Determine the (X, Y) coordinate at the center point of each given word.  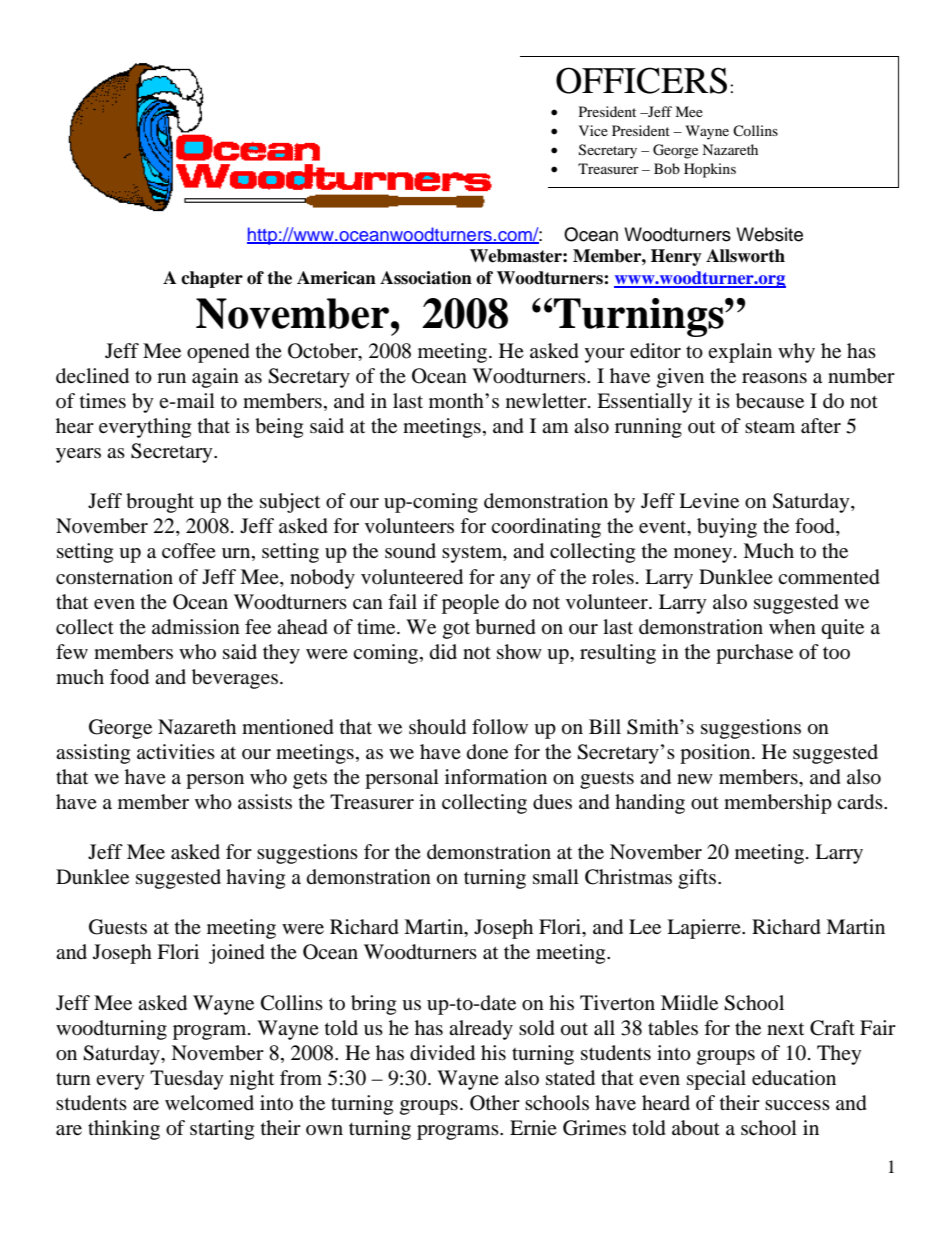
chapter (212, 279)
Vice (593, 130)
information (496, 777)
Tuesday (187, 1080)
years (78, 455)
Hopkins (710, 170)
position (716, 754)
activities (176, 751)
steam (770, 427)
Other (495, 1103)
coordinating (546, 528)
